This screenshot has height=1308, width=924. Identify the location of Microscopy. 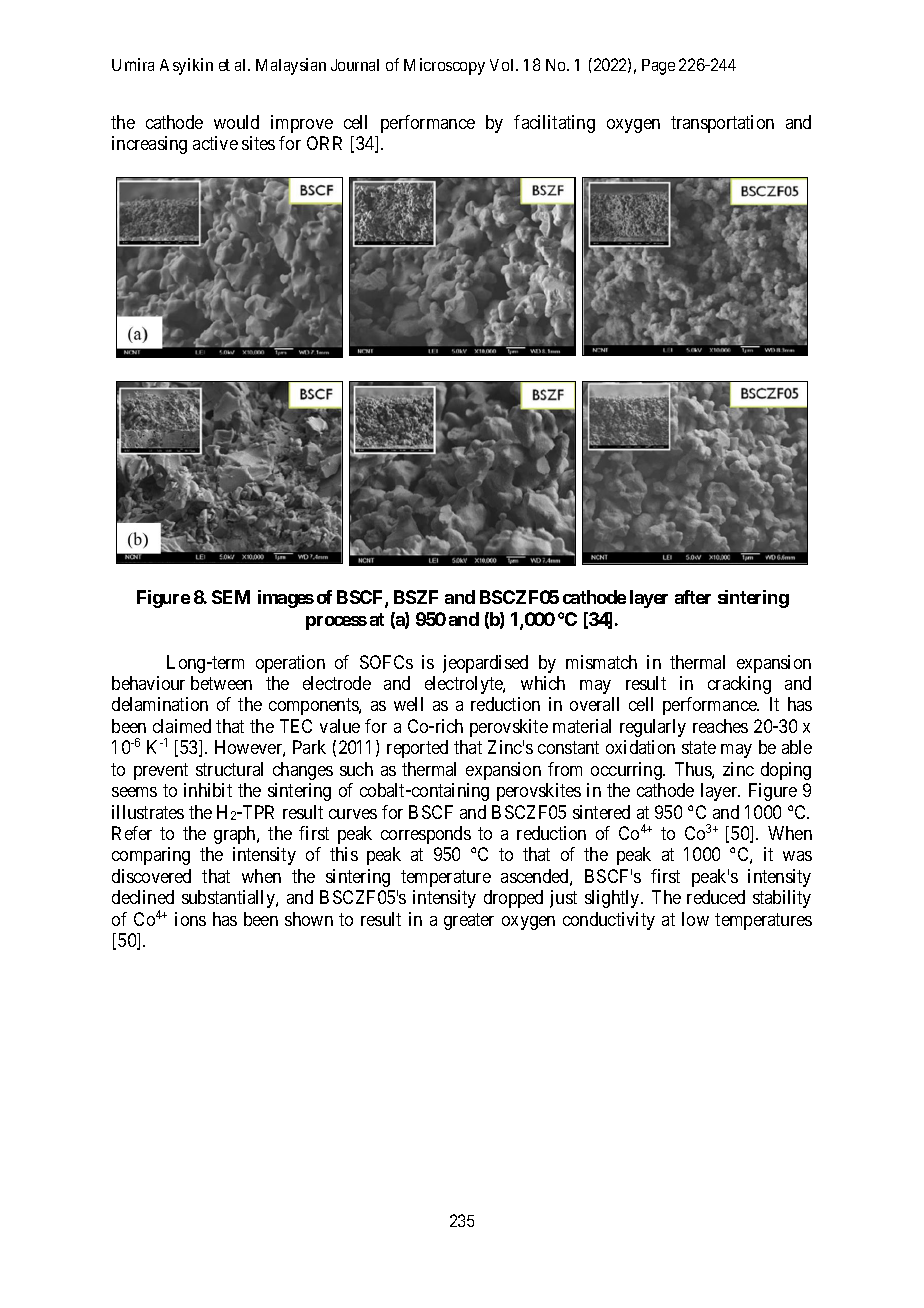
(444, 66).
